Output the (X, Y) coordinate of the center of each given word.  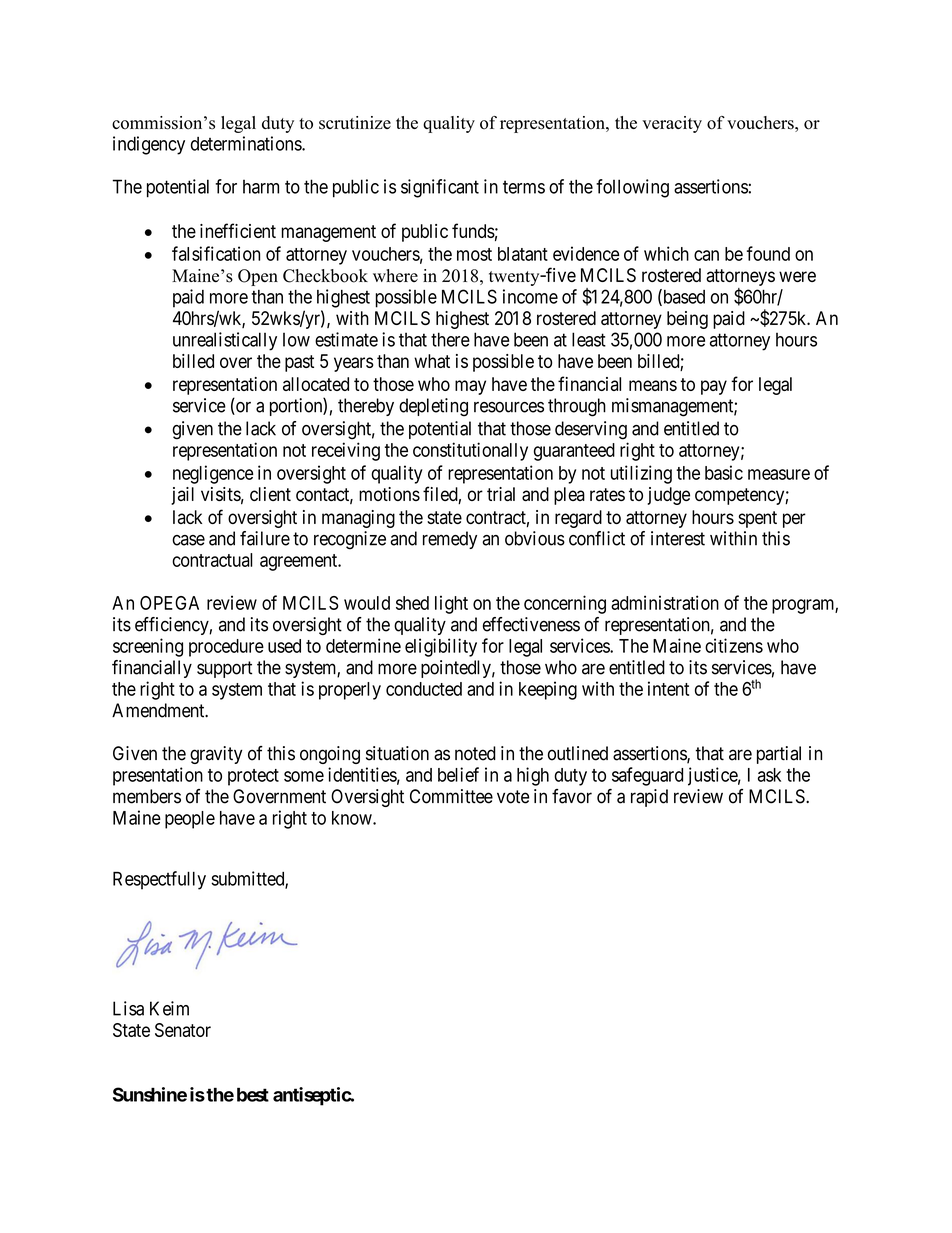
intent (668, 688)
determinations (247, 143)
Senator (183, 1030)
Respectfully (159, 880)
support (224, 669)
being (687, 320)
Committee (451, 796)
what (432, 361)
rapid (649, 798)
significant (440, 188)
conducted (424, 689)
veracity (672, 124)
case (188, 540)
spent (757, 519)
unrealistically (225, 341)
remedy (450, 540)
